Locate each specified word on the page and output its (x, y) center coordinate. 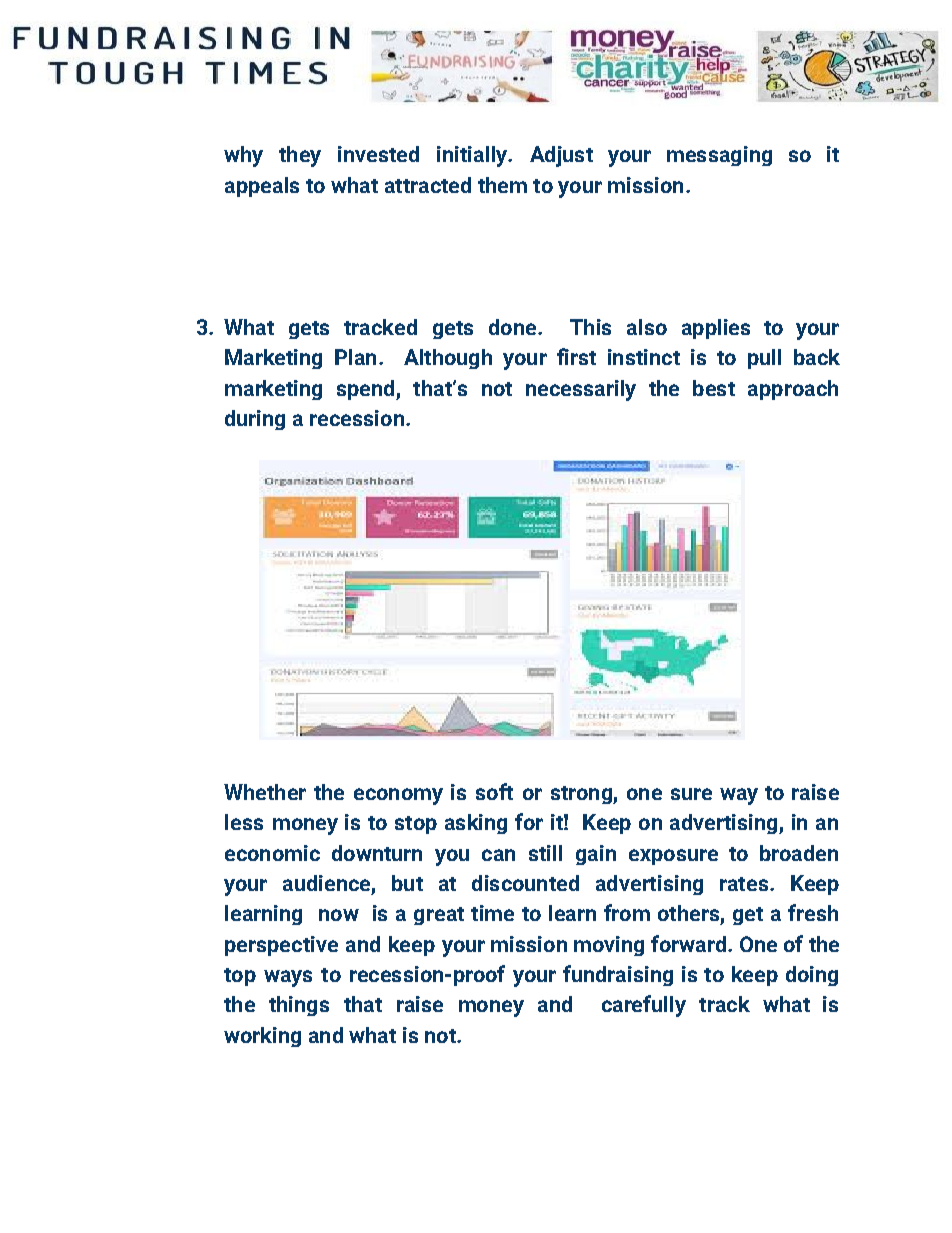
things (299, 1006)
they (300, 156)
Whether (265, 792)
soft (494, 791)
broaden (799, 853)
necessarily (581, 390)
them (502, 185)
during (255, 420)
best (714, 388)
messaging (719, 156)
